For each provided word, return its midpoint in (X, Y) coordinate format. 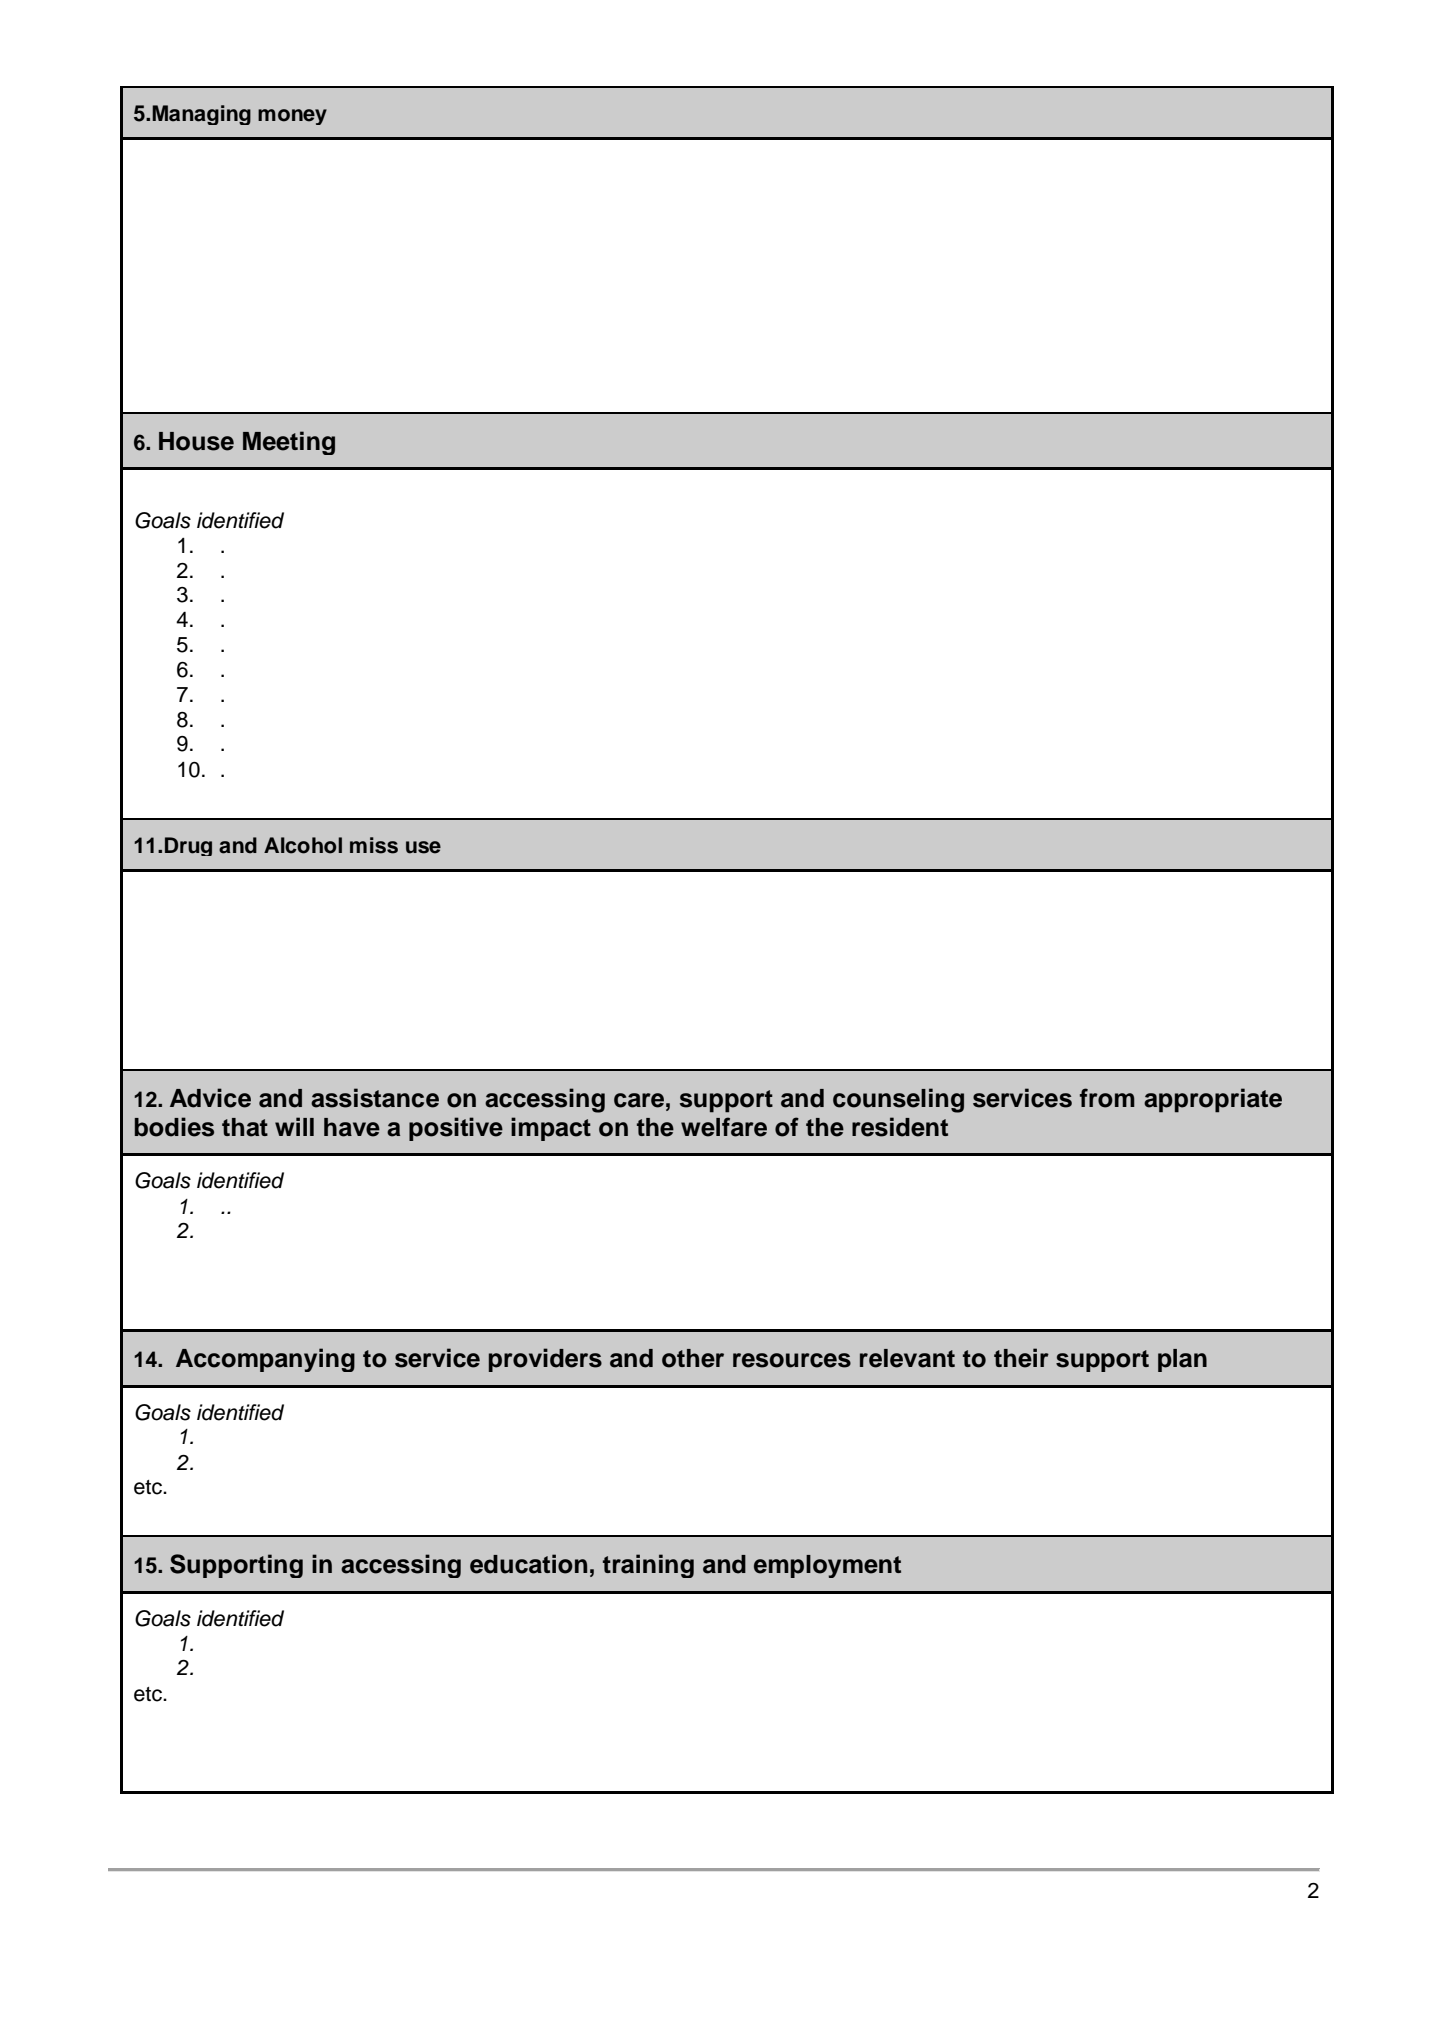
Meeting (289, 443)
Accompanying (265, 1360)
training (648, 1566)
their (1021, 1358)
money (292, 117)
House (196, 441)
